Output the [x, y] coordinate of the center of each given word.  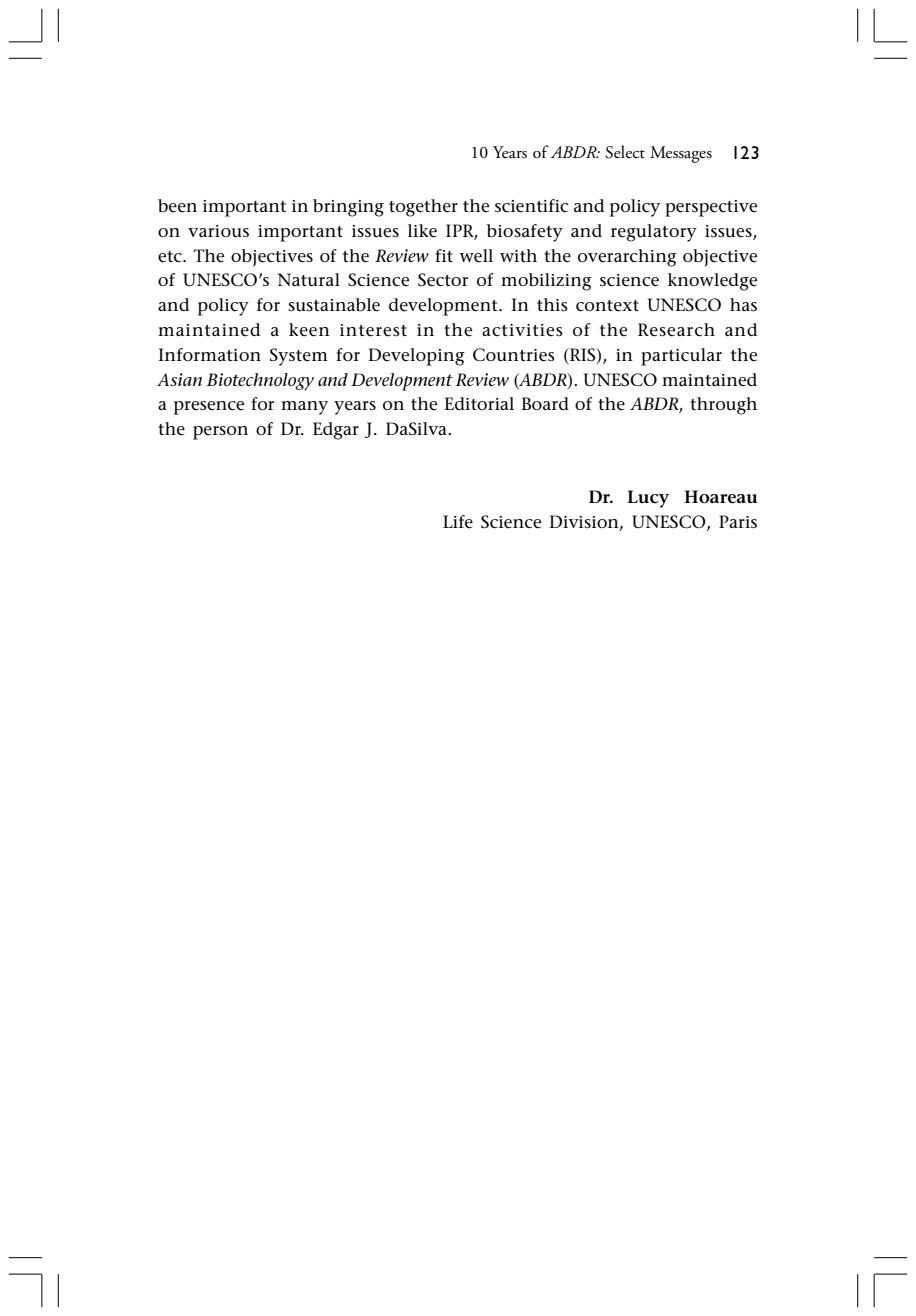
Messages [681, 154]
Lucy [648, 499]
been [177, 206]
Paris [738, 521]
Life [458, 522]
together [423, 208]
